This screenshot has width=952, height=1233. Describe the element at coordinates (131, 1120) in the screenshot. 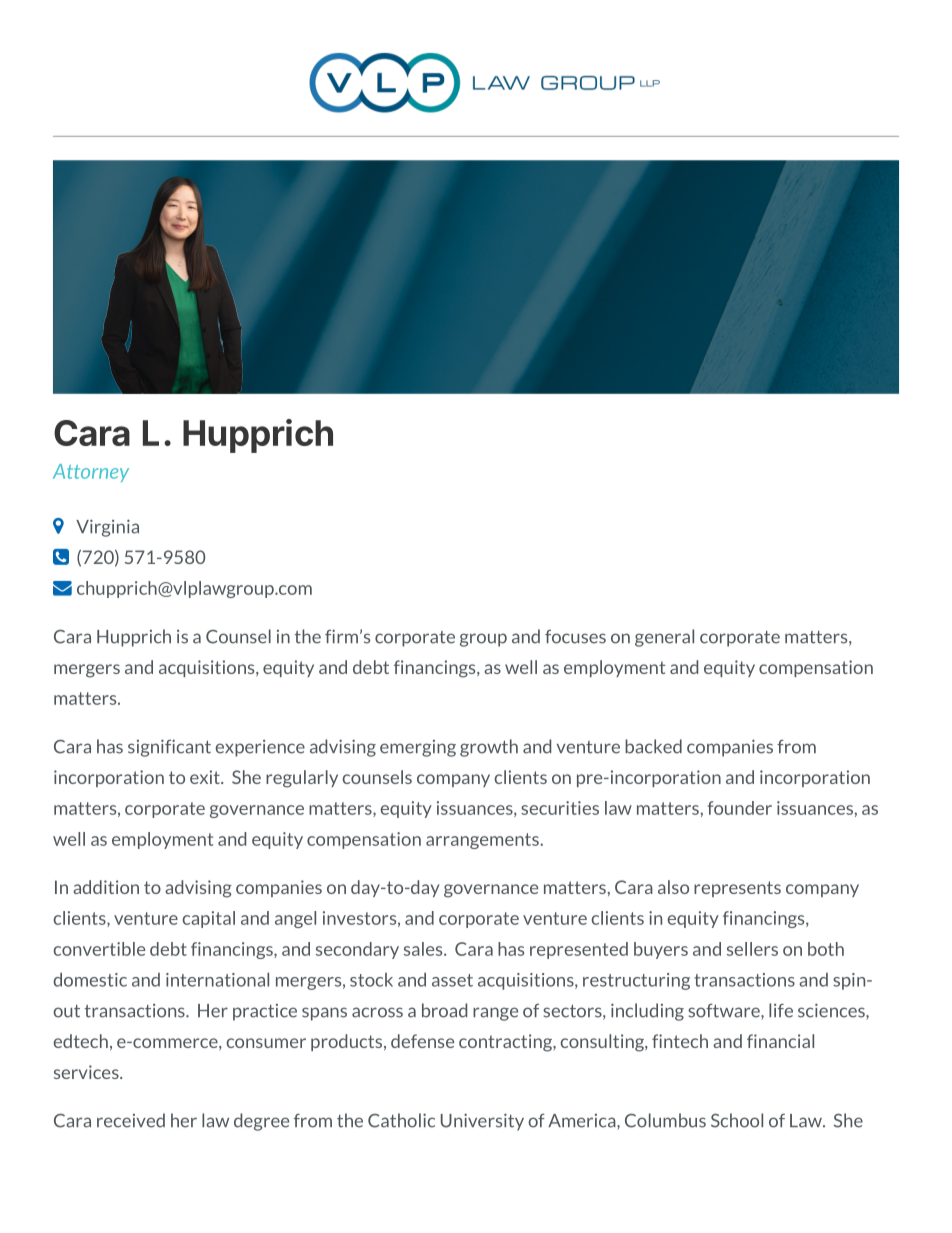

I see `received` at that location.
